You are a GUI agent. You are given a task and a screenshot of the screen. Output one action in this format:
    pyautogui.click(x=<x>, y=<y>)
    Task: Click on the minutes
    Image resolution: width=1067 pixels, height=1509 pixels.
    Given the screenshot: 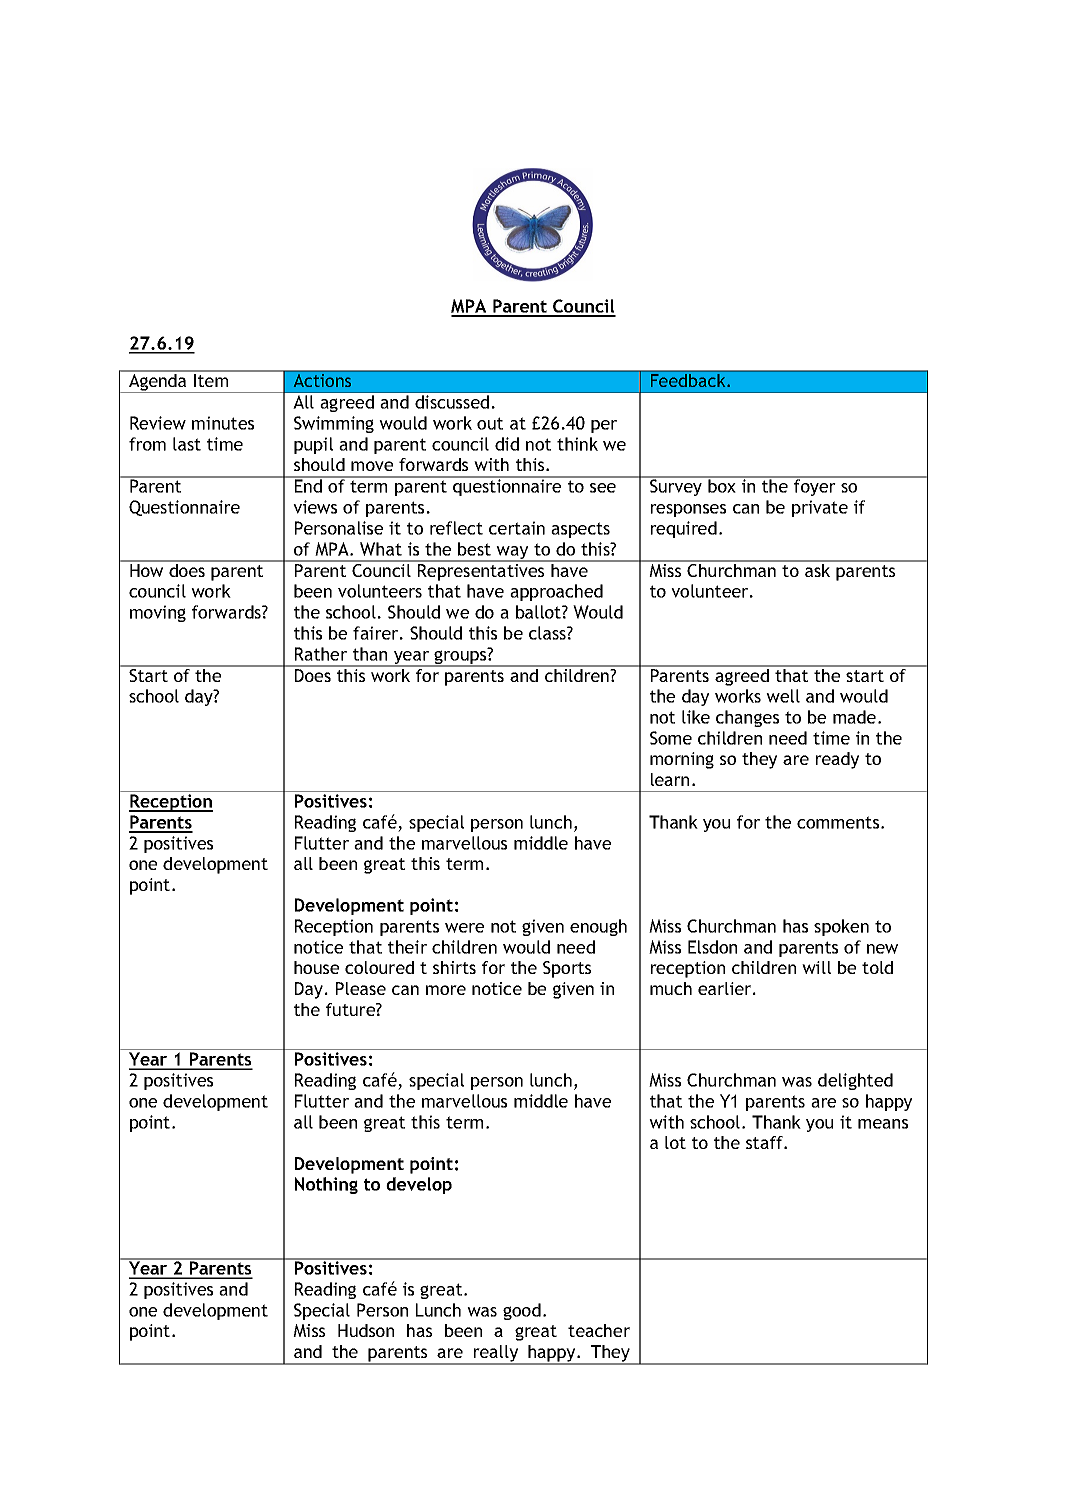 What is the action you would take?
    pyautogui.click(x=223, y=423)
